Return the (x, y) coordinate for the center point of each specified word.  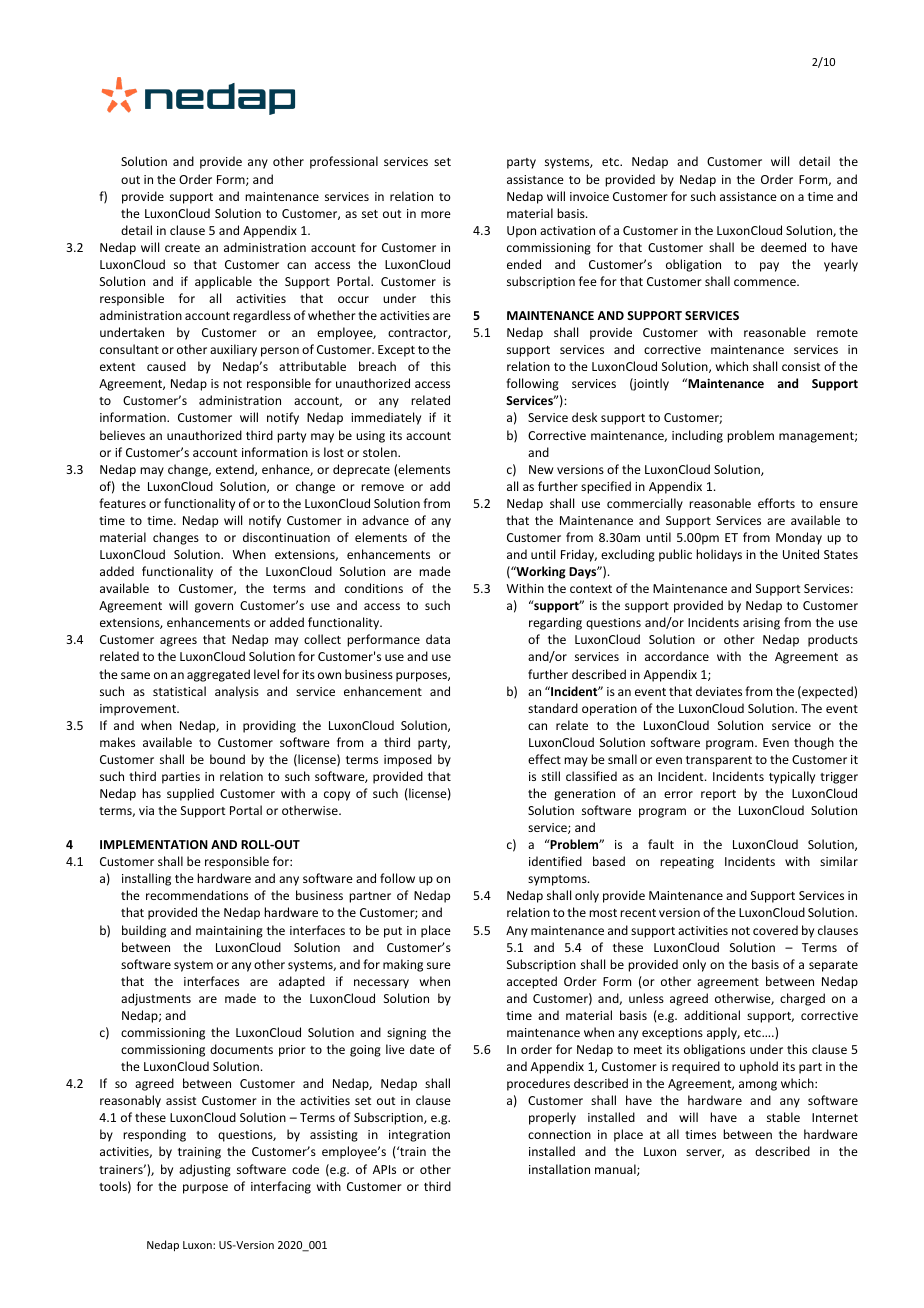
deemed (783, 247)
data (438, 639)
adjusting (205, 1170)
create (182, 248)
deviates (719, 691)
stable (783, 1117)
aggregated (218, 675)
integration (419, 1136)
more (436, 214)
